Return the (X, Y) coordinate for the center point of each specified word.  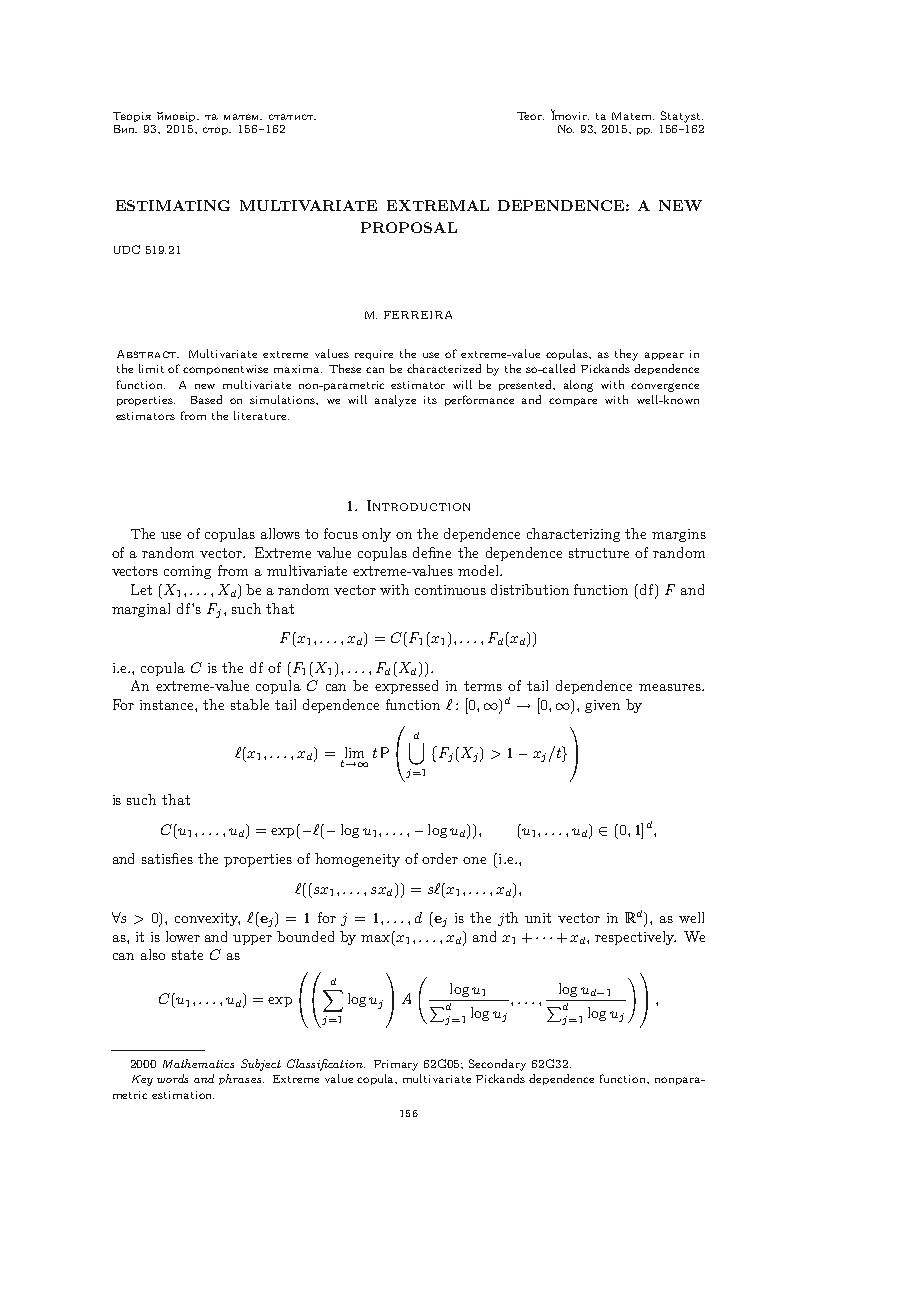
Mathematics (198, 1063)
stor (217, 131)
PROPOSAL (409, 227)
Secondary (497, 1065)
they (626, 355)
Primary (396, 1065)
